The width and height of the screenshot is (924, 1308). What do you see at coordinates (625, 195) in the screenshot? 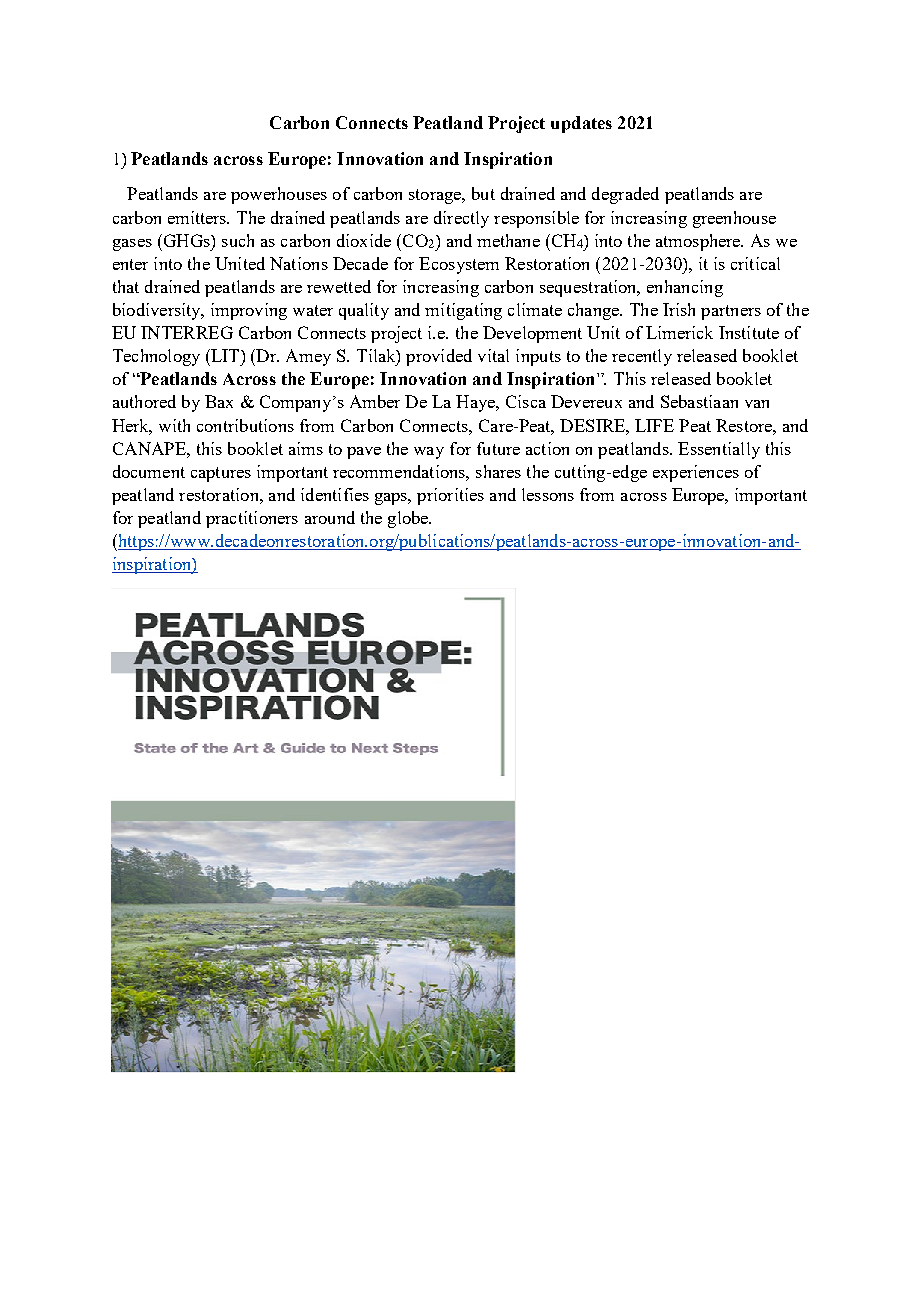
I see `degraded` at bounding box center [625, 195].
